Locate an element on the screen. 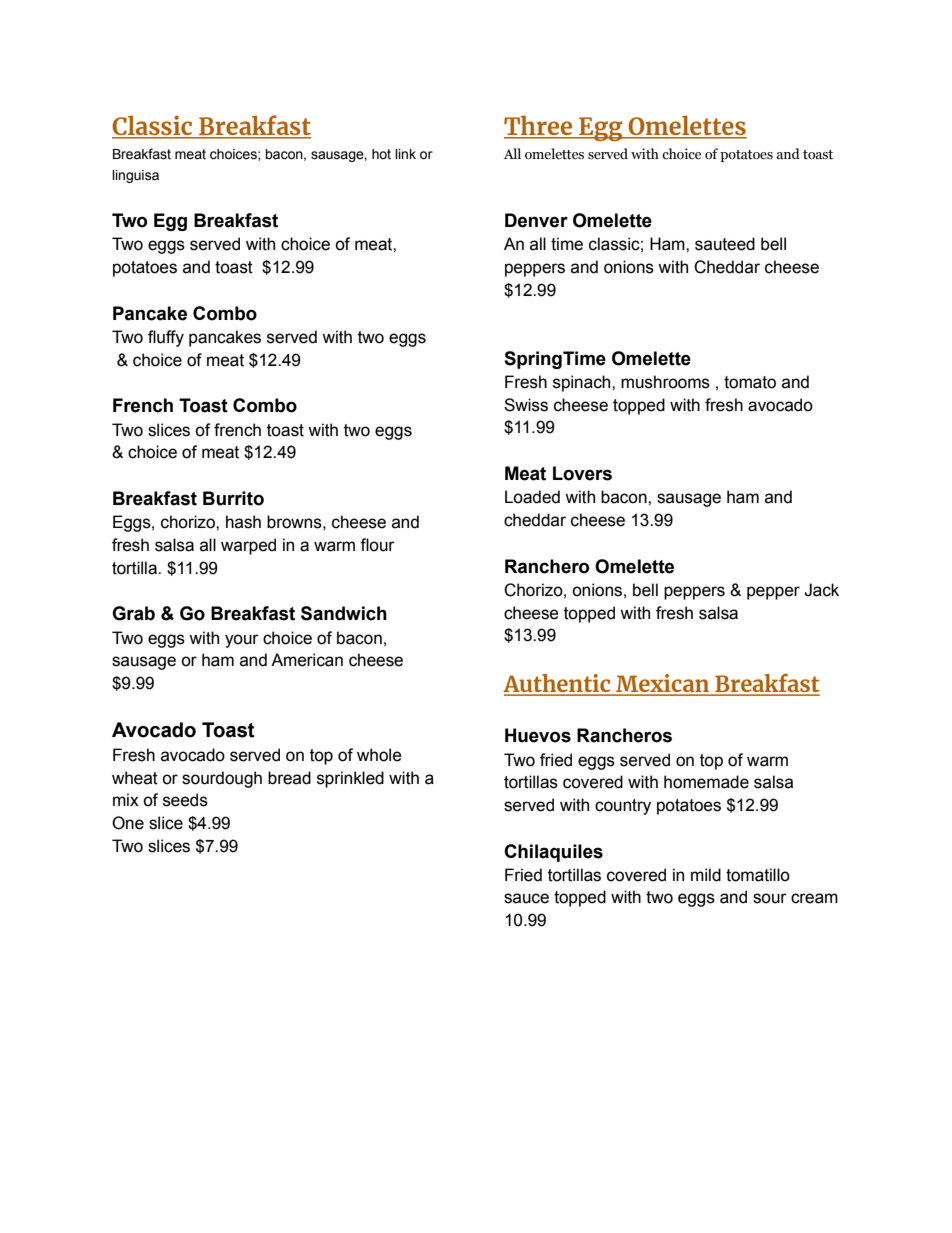  sauce is located at coordinates (526, 898).
